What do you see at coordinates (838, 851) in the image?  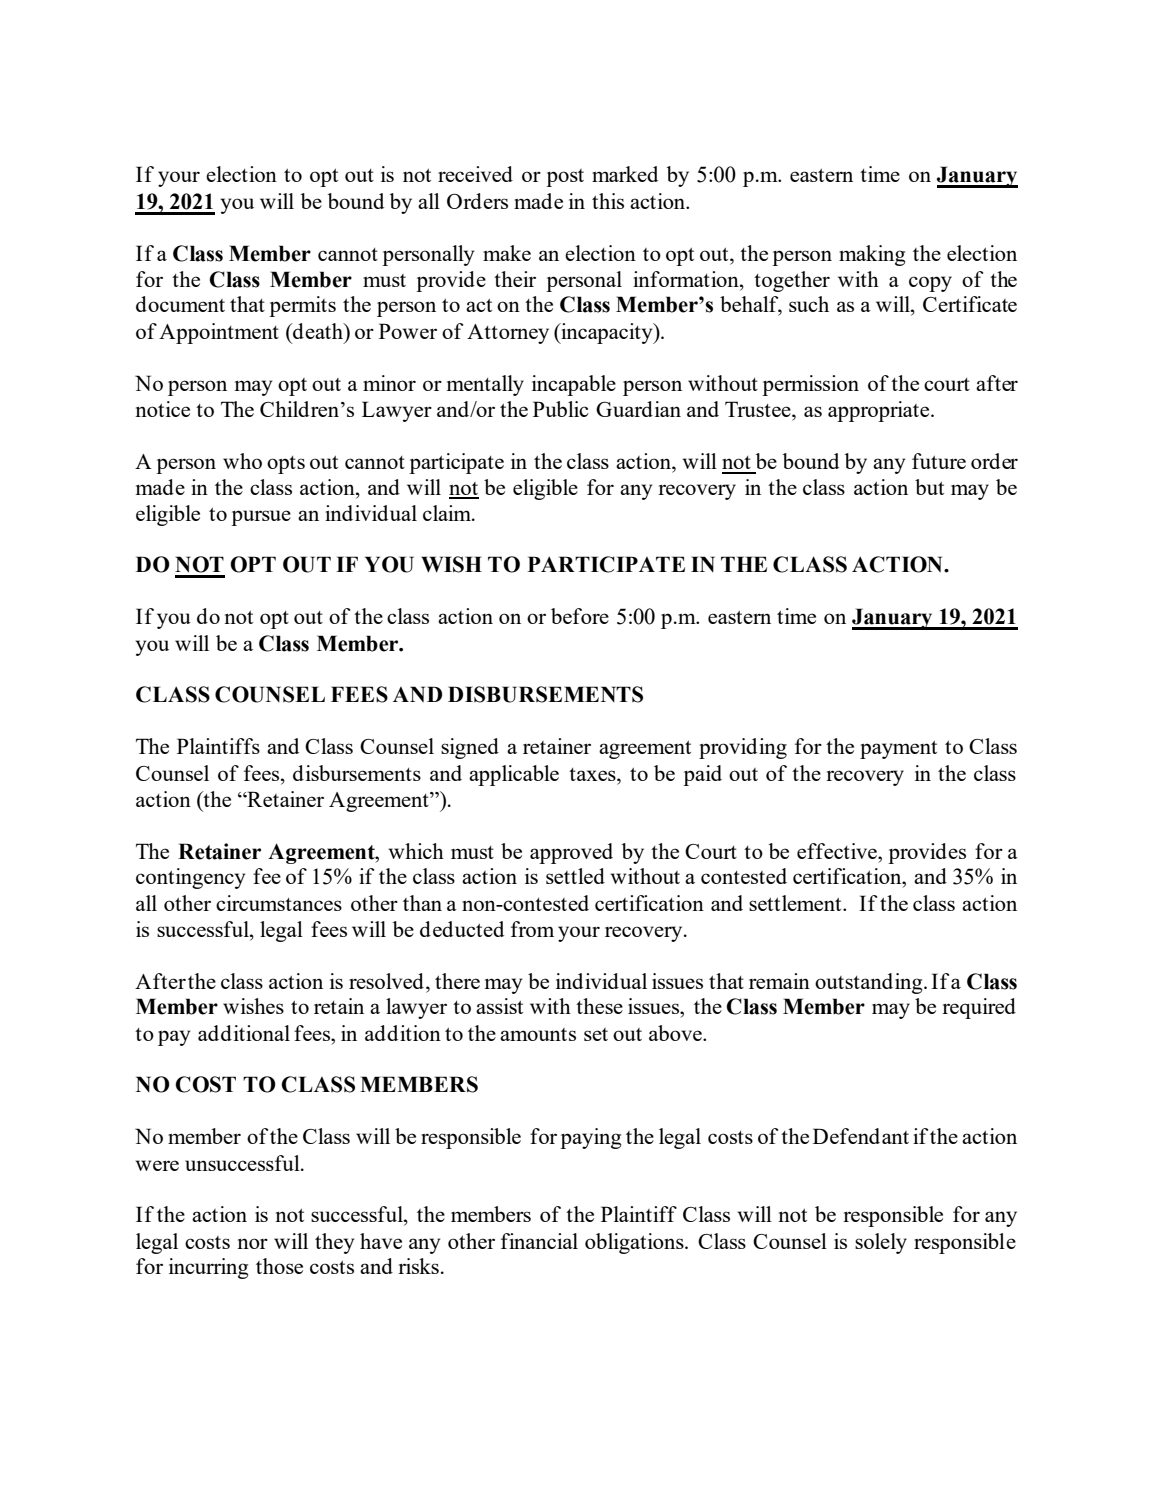 I see `effective` at bounding box center [838, 851].
